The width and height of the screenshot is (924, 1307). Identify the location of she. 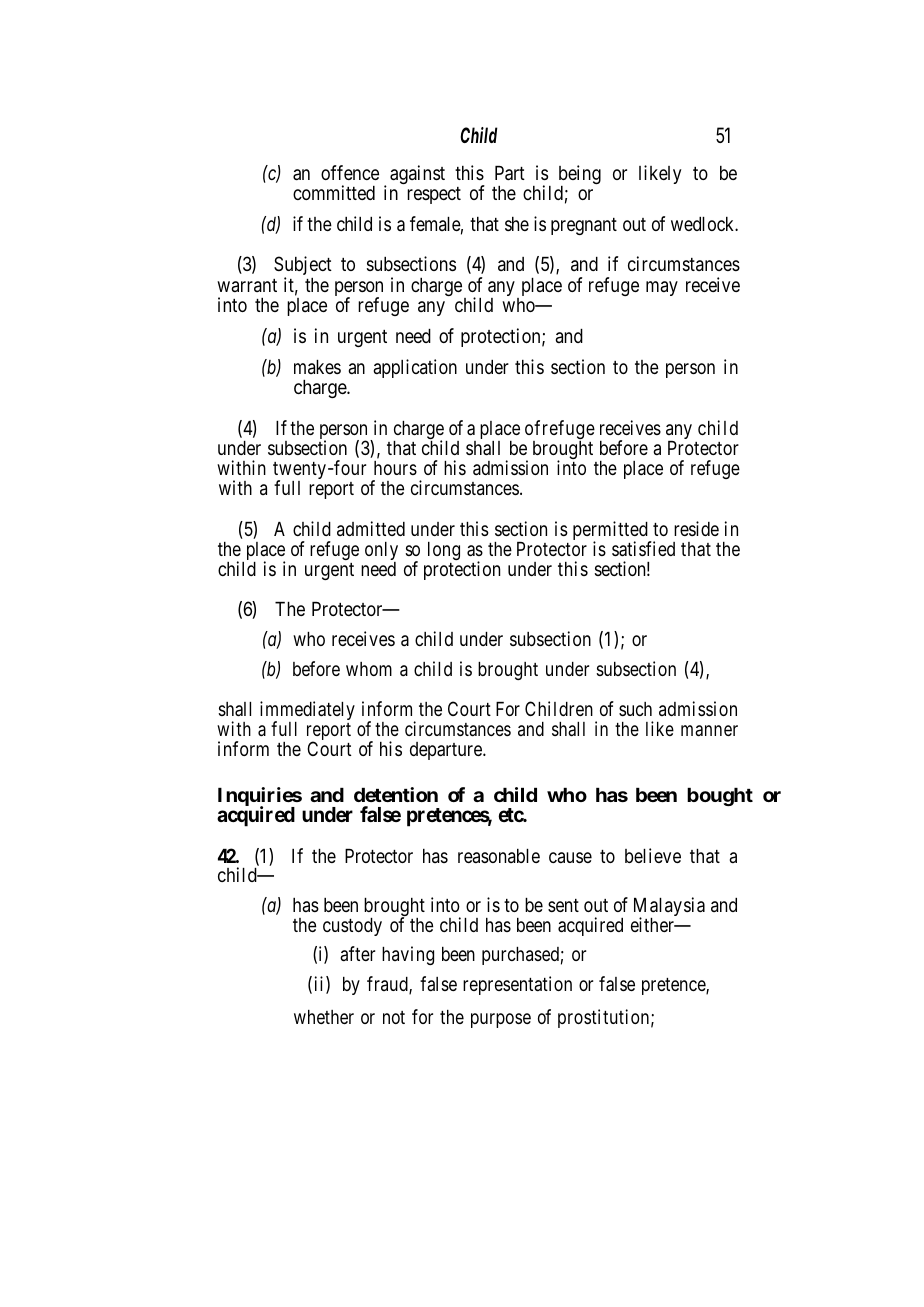
(517, 224).
